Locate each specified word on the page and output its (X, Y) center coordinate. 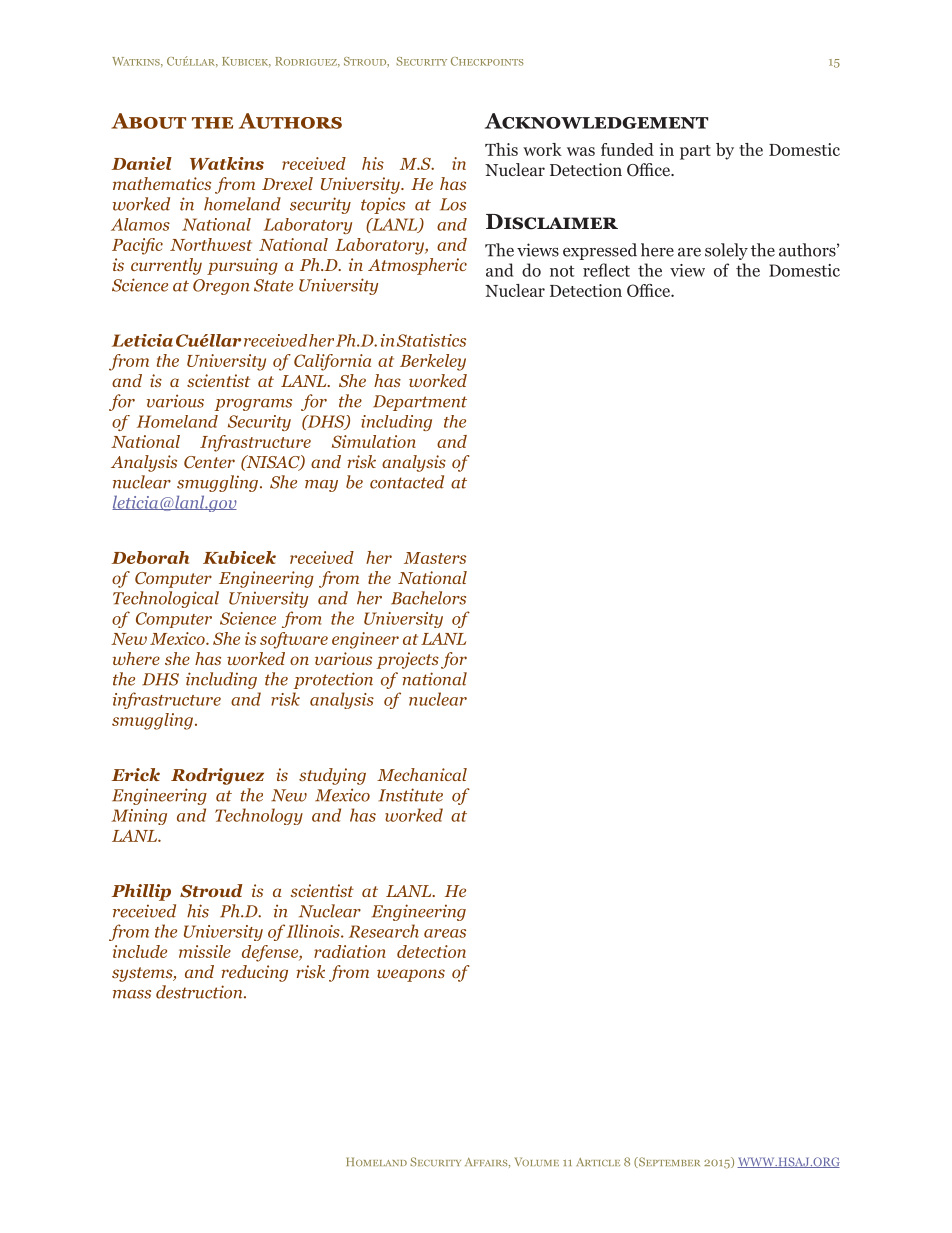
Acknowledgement (596, 121)
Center (209, 462)
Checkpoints (487, 61)
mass (132, 994)
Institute (410, 795)
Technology (259, 816)
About (148, 121)
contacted (407, 482)
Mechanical (422, 774)
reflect (606, 270)
